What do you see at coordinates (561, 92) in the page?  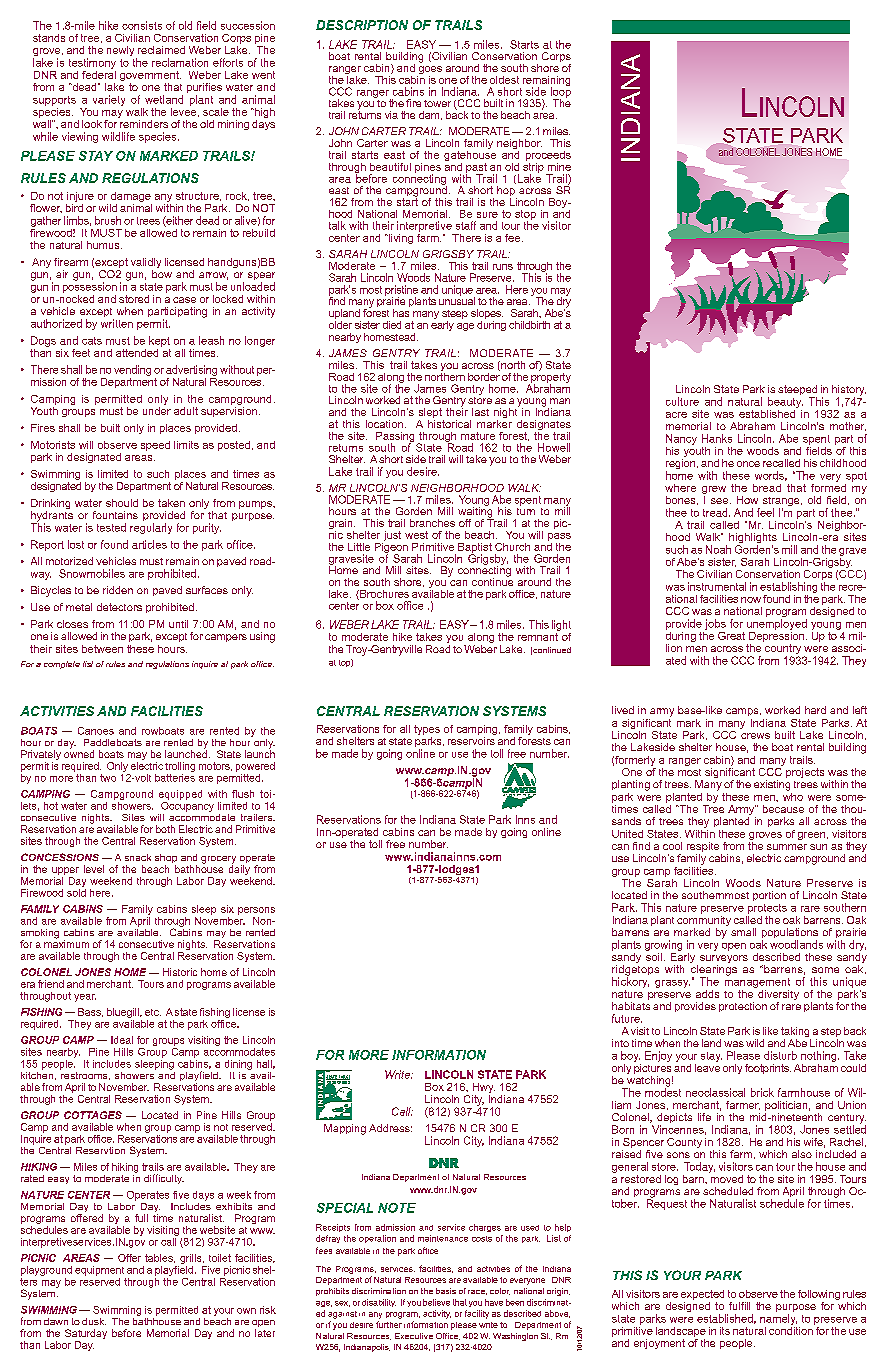 I see `loop` at bounding box center [561, 92].
